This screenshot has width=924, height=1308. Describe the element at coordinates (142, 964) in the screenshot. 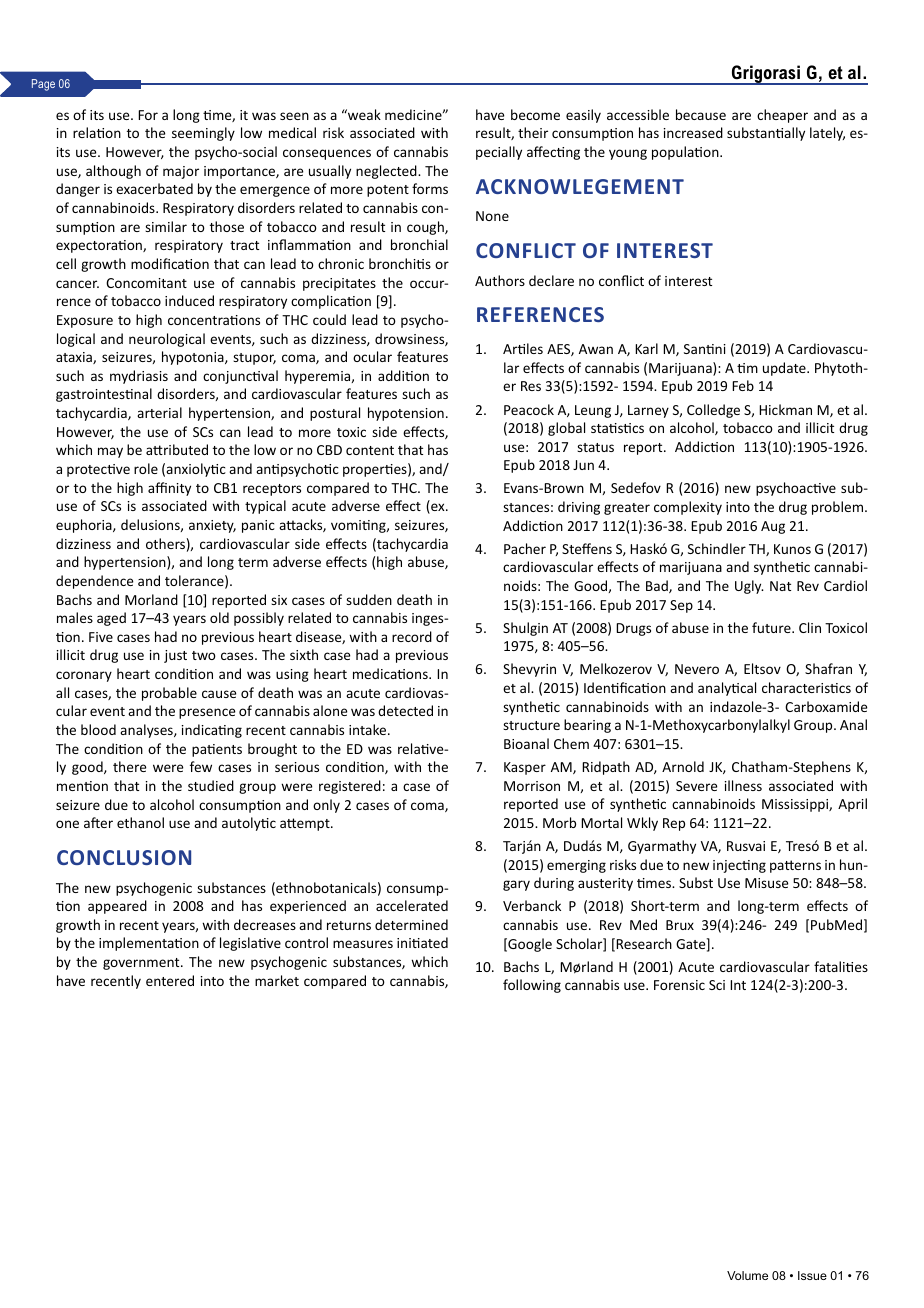

I see `government` at that location.
